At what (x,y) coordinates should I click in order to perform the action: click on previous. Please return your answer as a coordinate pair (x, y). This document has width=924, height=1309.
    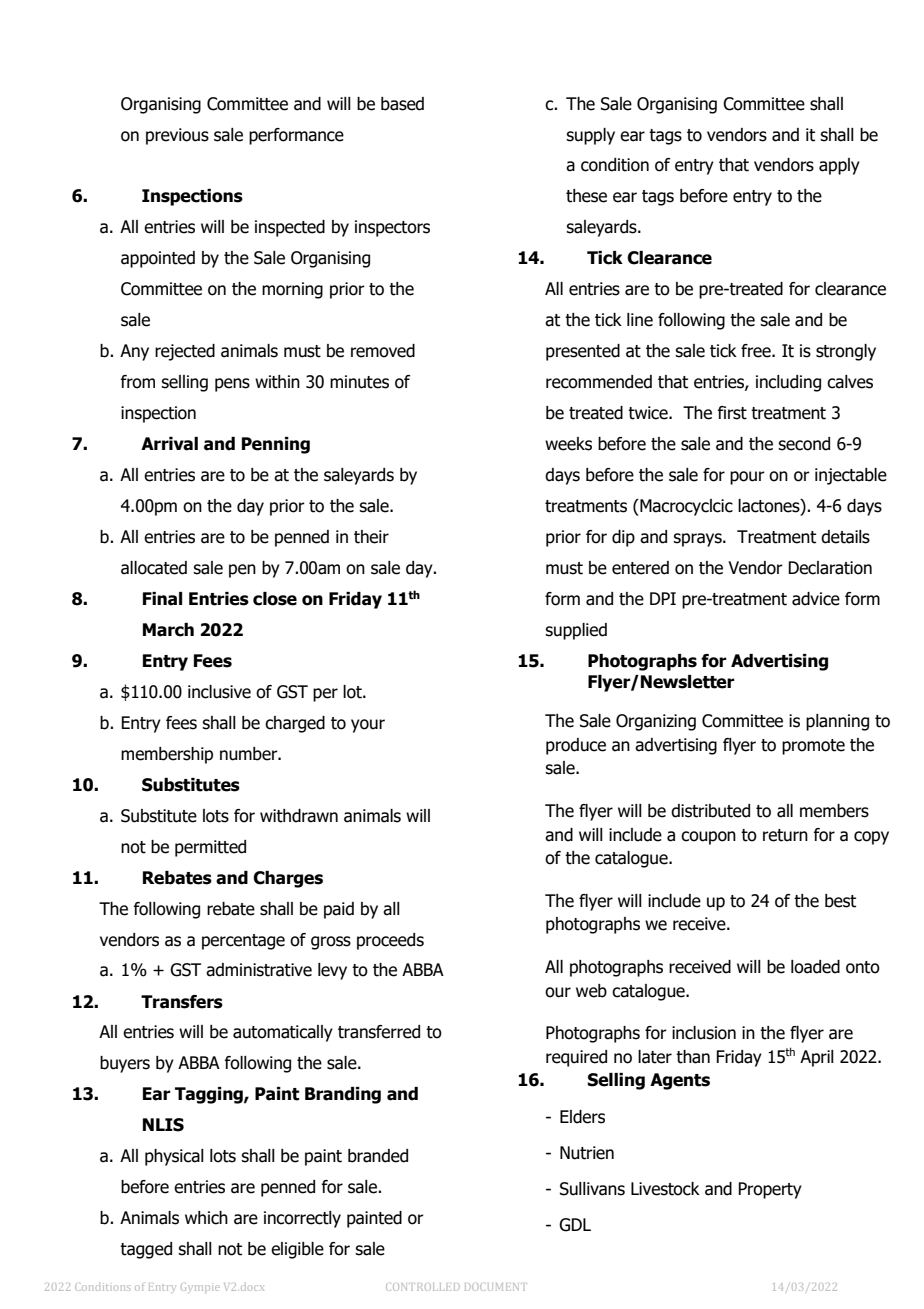
    Looking at the image, I should click on (177, 136).
